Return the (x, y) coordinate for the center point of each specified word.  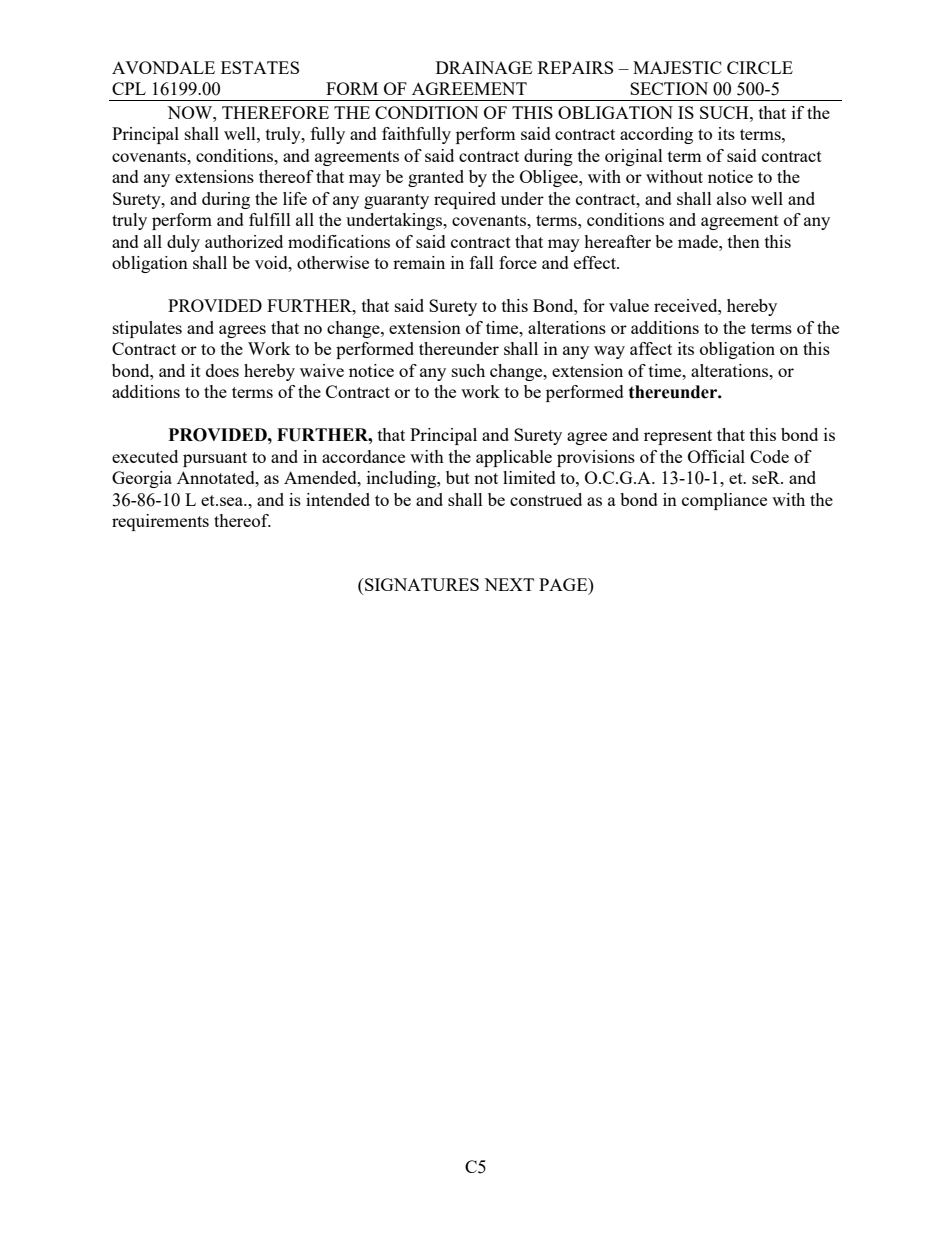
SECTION (669, 88)
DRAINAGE (484, 67)
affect (651, 348)
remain (419, 262)
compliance (724, 501)
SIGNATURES (421, 584)
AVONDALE (163, 67)
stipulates (147, 329)
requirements (160, 522)
